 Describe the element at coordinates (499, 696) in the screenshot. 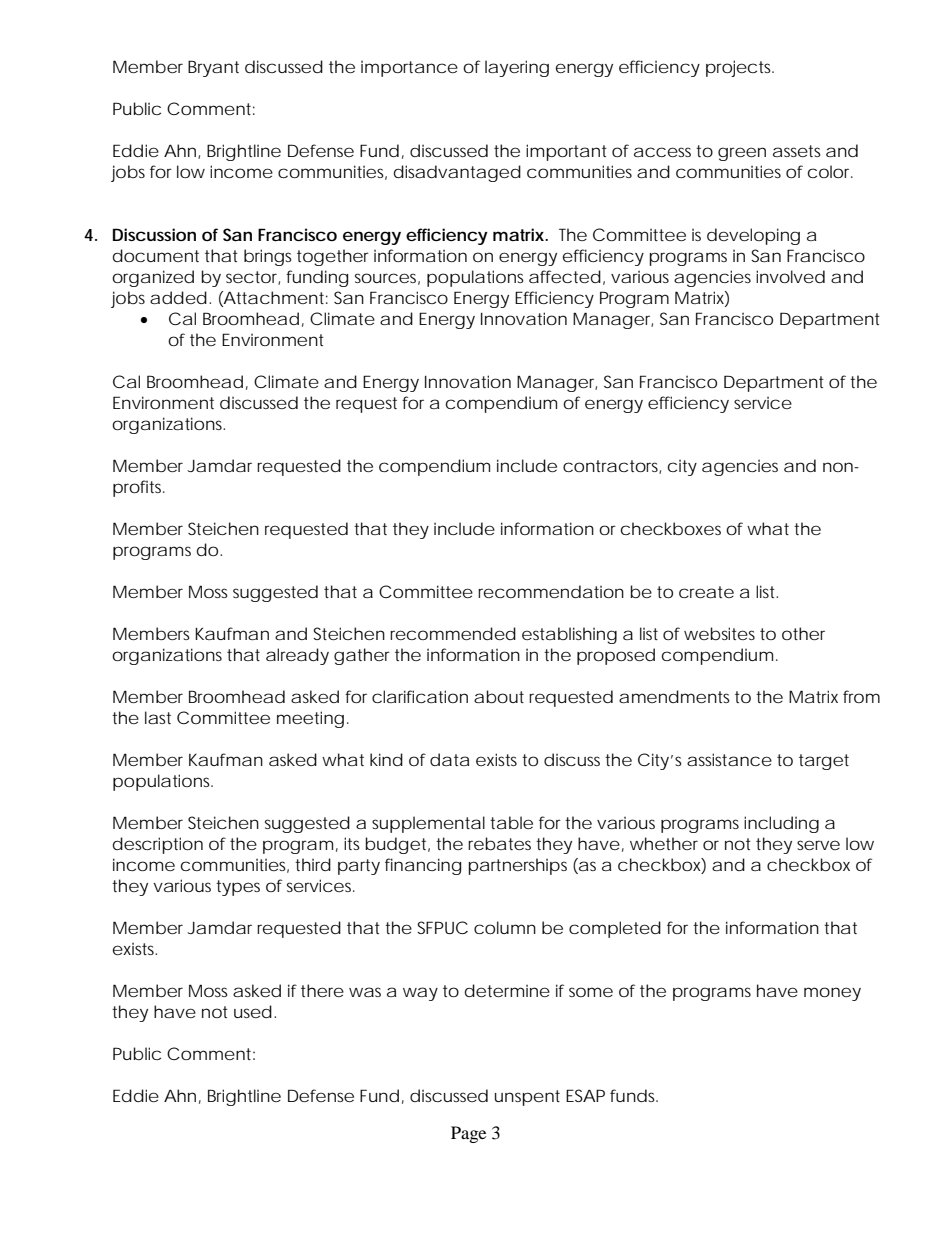

I see `about` at that location.
